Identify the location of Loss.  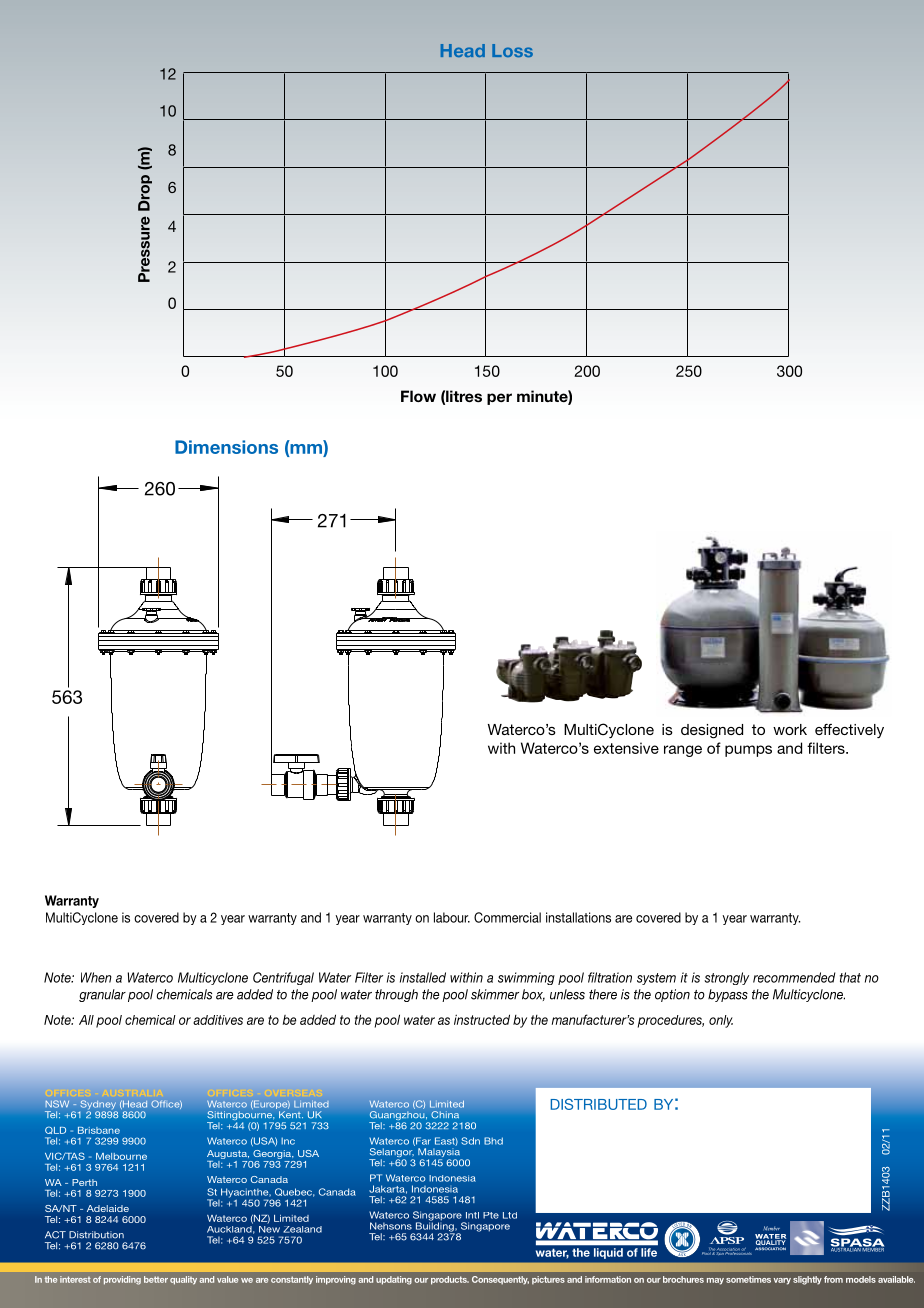
(512, 50).
